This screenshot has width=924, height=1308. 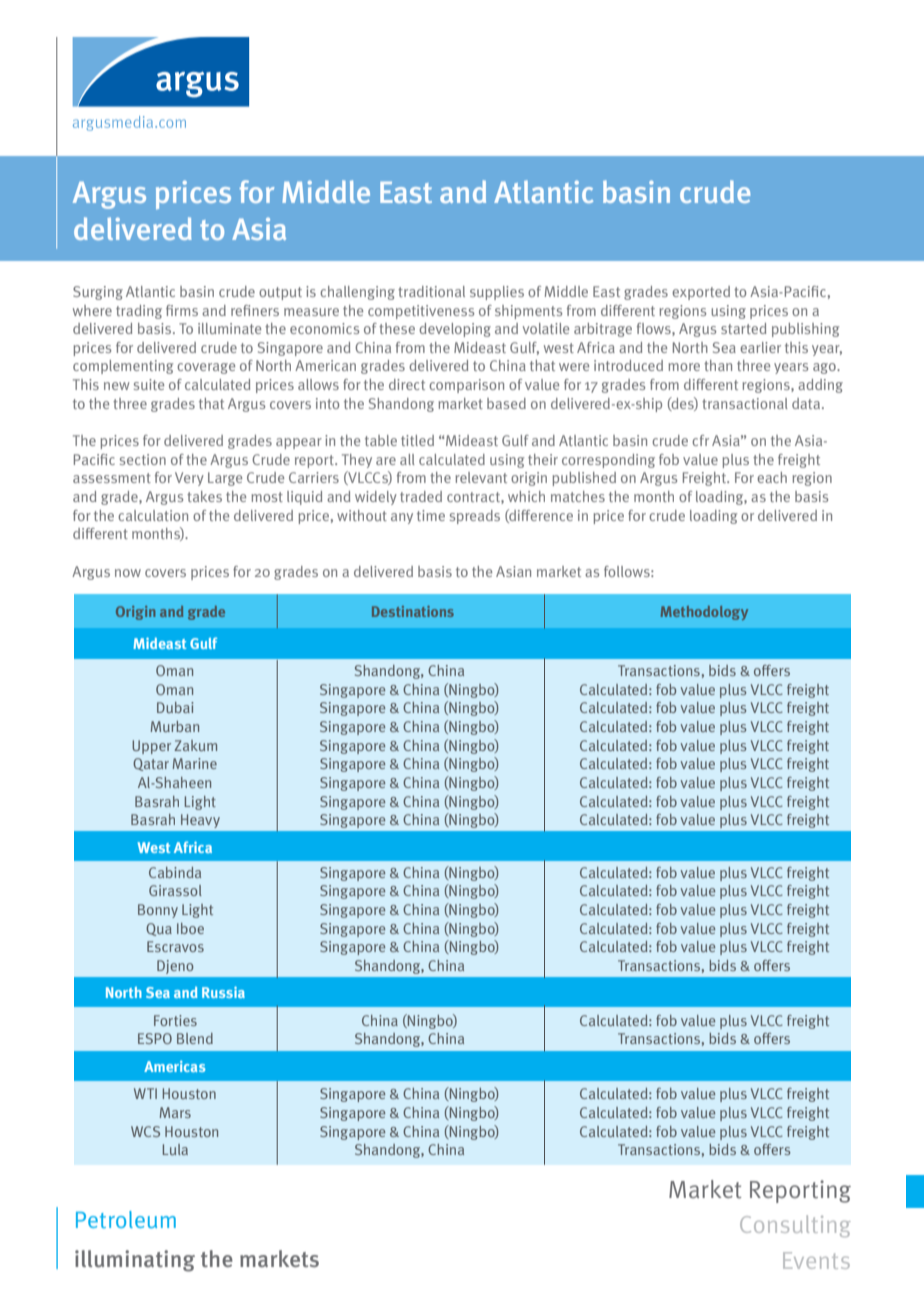 I want to click on developing, so click(x=455, y=330).
